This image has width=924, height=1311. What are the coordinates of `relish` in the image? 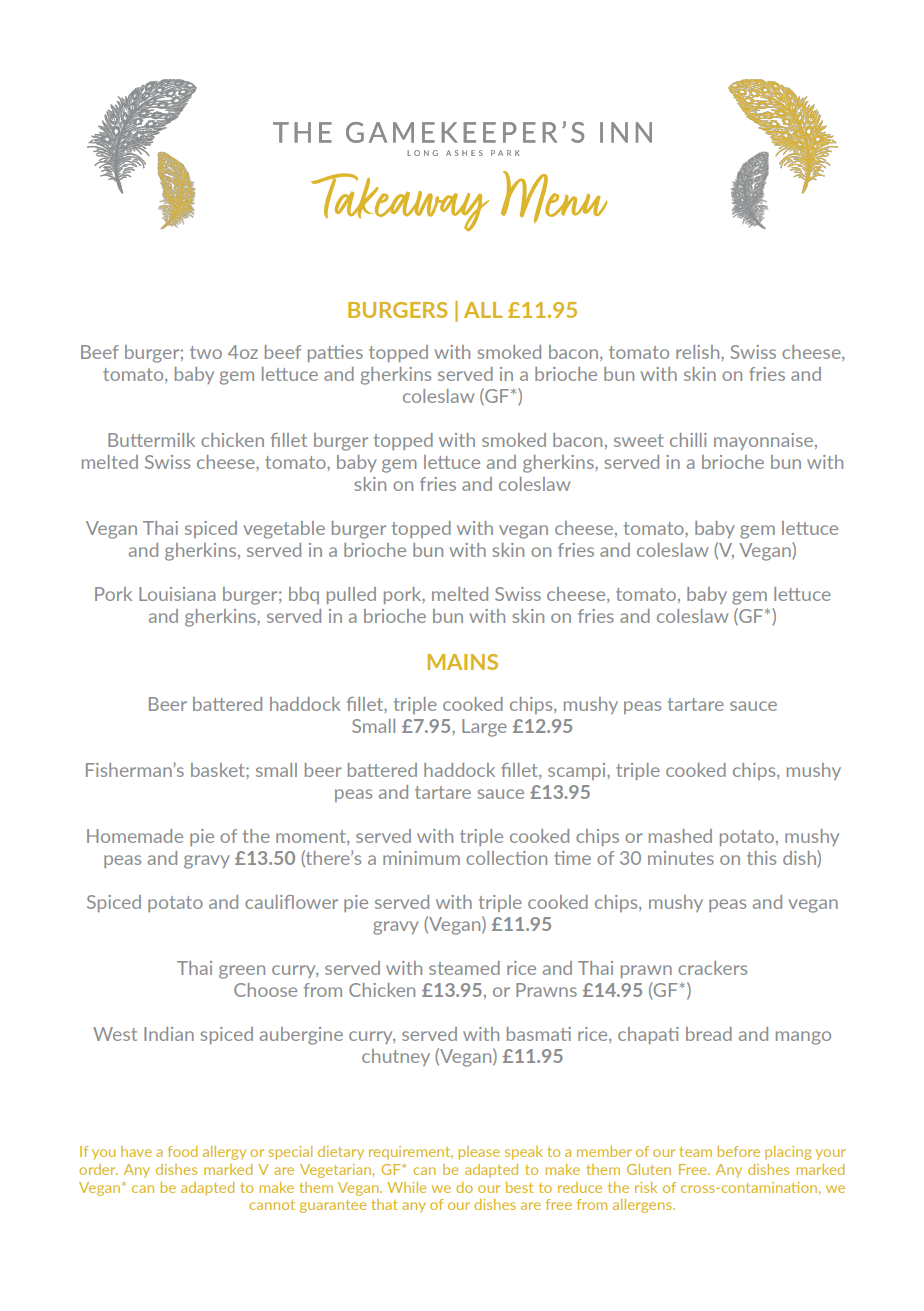 It's located at (699, 352).
